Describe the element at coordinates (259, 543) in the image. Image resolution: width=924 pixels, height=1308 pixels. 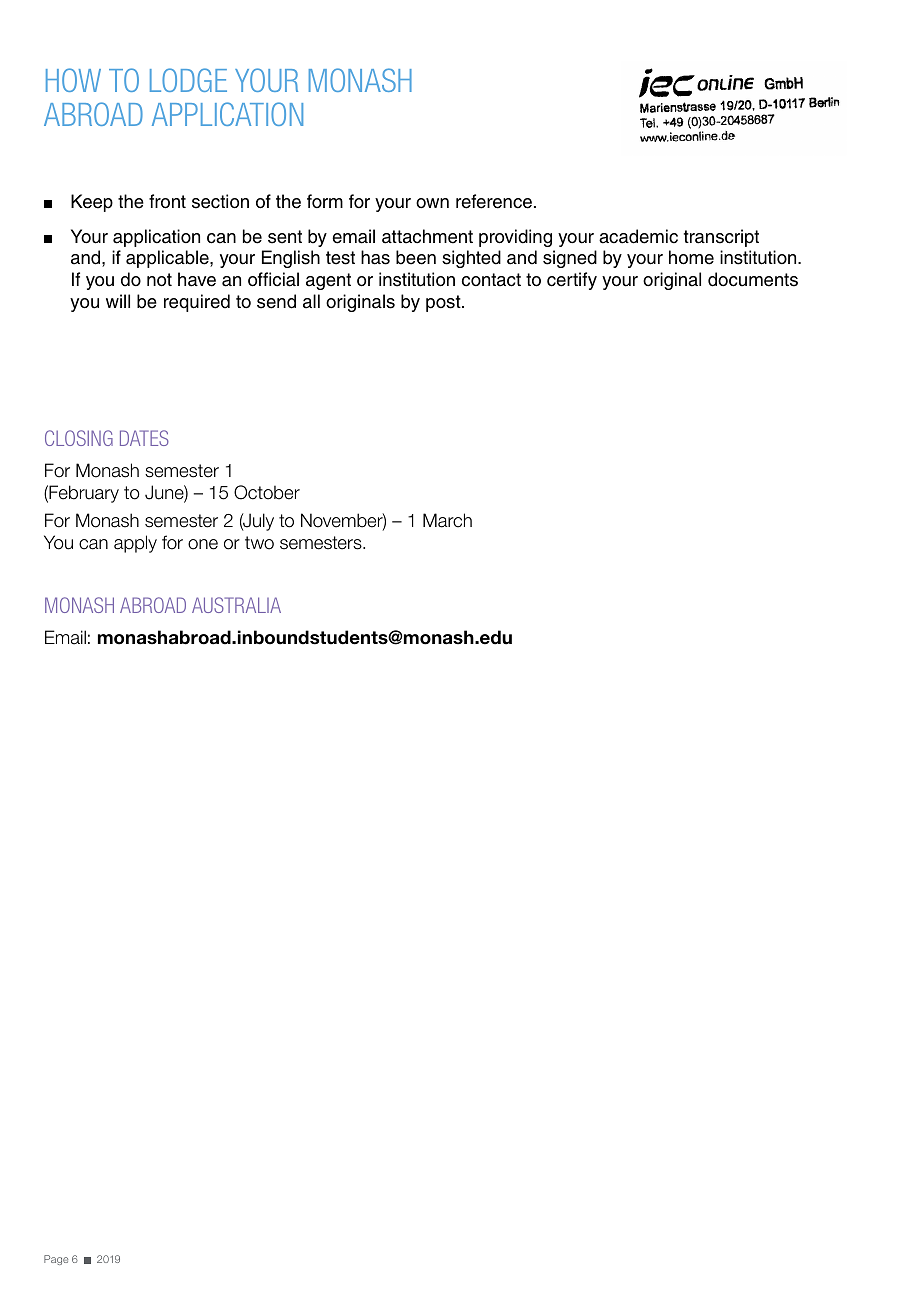
I see `two` at that location.
